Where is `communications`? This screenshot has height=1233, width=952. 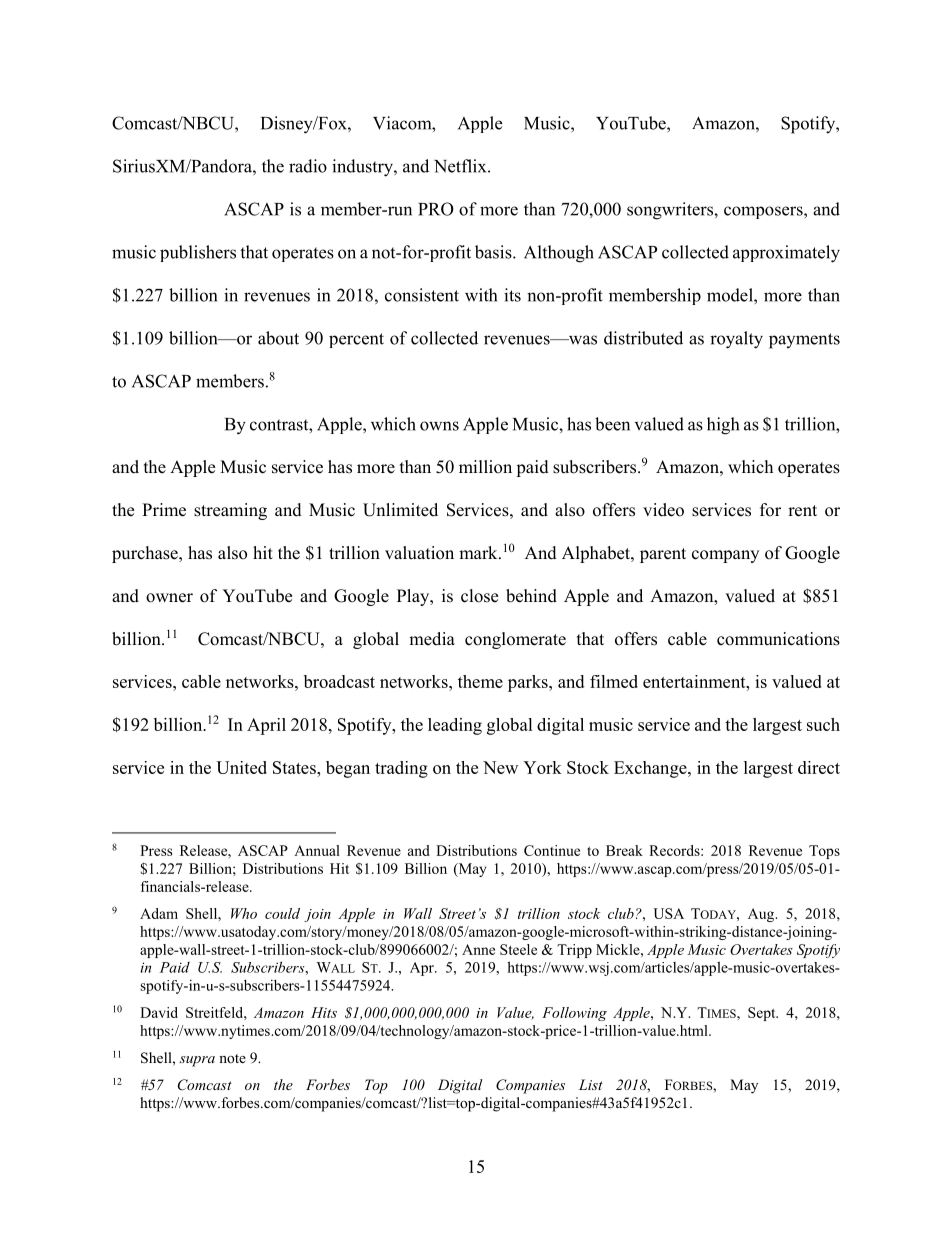 communications is located at coordinates (778, 639).
